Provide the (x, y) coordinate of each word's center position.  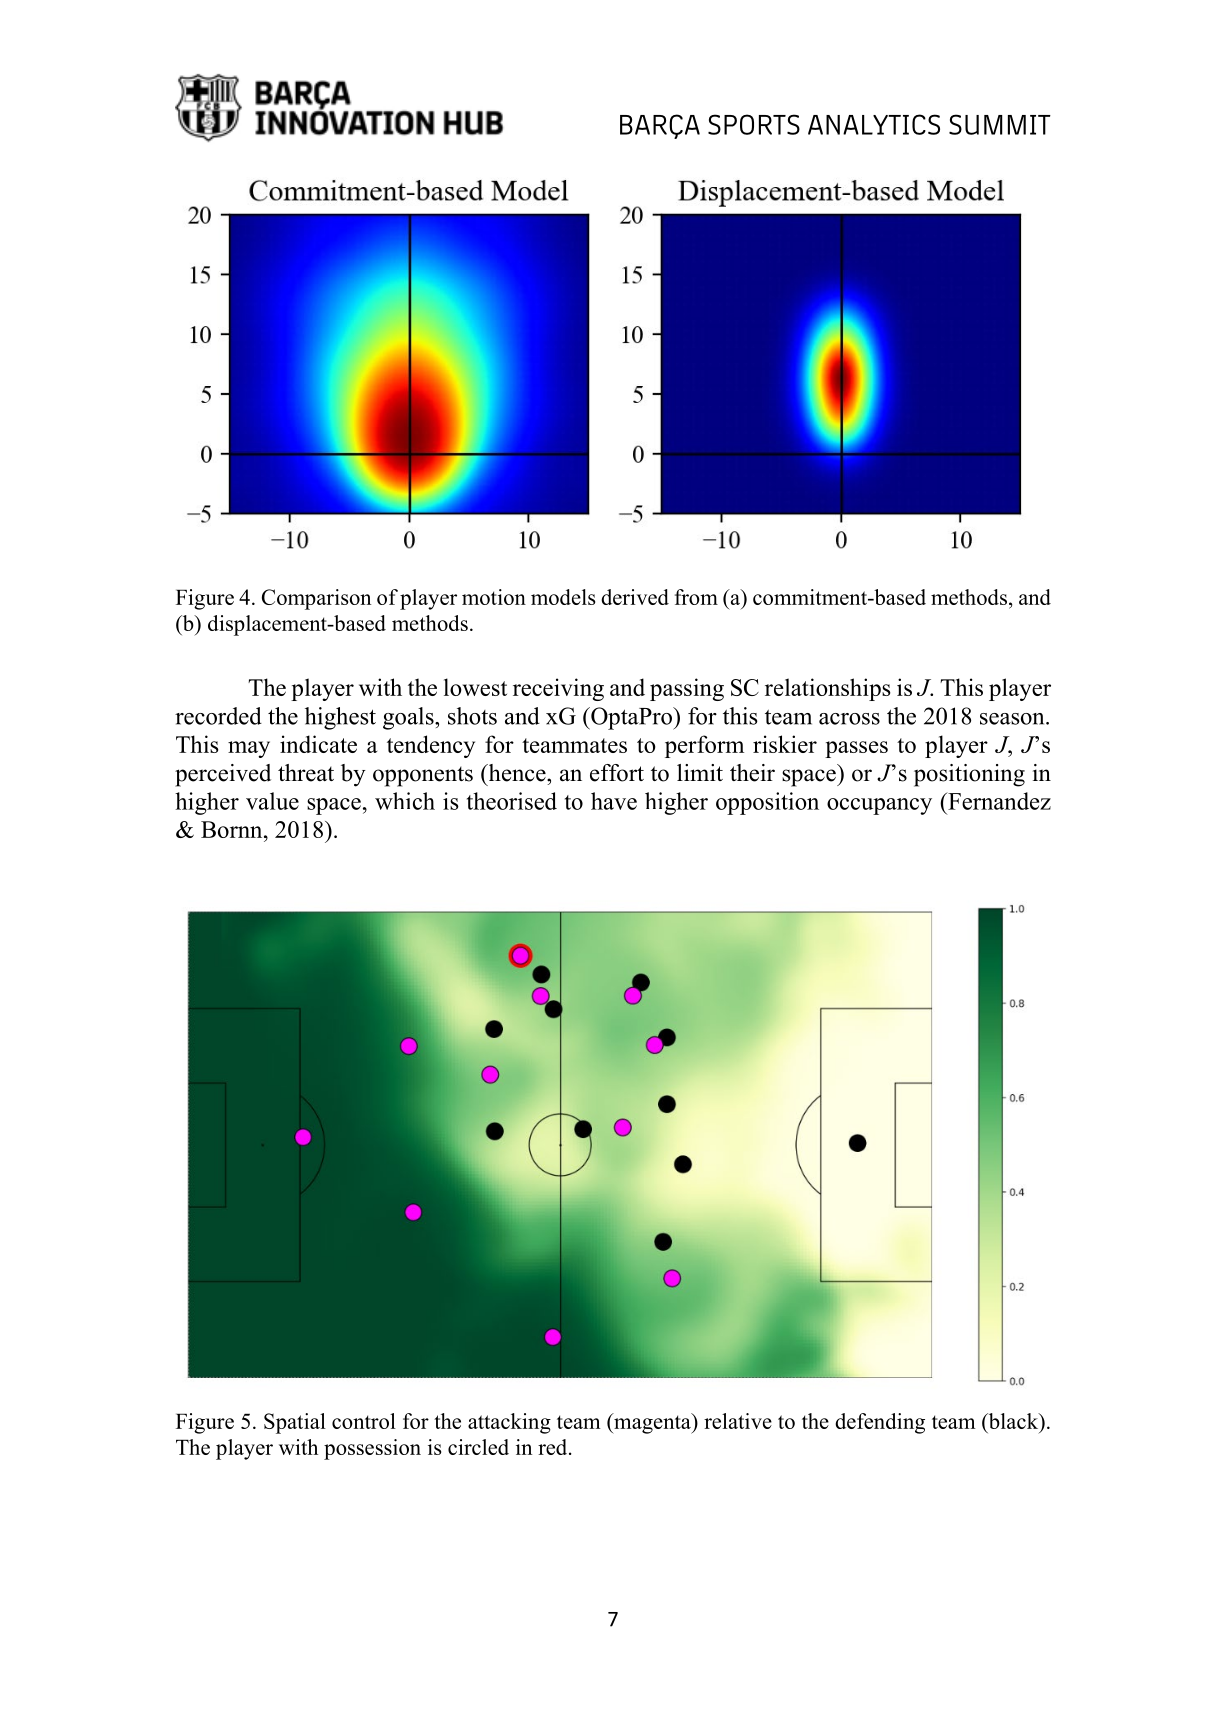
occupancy (879, 806)
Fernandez (998, 801)
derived (635, 597)
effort (617, 773)
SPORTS (754, 124)
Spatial (295, 1423)
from (696, 597)
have (614, 801)
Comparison (316, 599)
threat (306, 773)
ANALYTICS (874, 124)
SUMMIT (1000, 124)
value (272, 801)
